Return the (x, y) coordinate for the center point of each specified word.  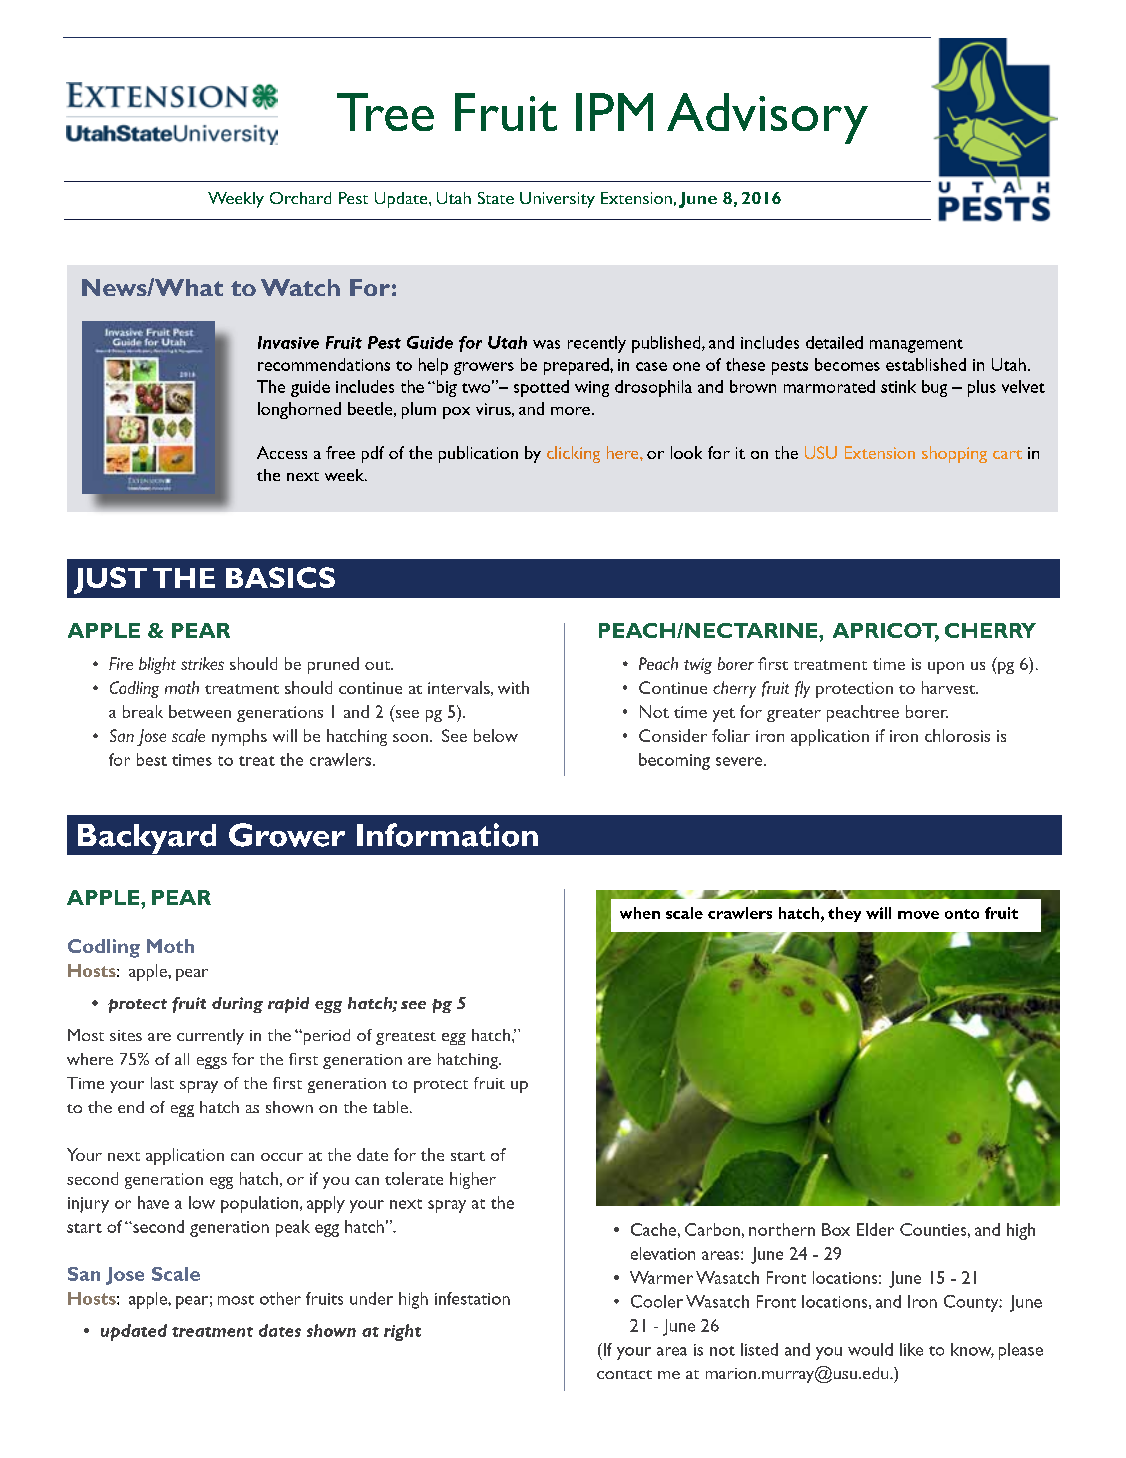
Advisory (767, 118)
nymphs (239, 737)
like (911, 1349)
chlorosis (957, 735)
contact (624, 1374)
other (280, 1298)
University (557, 200)
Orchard (300, 198)
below (496, 735)
